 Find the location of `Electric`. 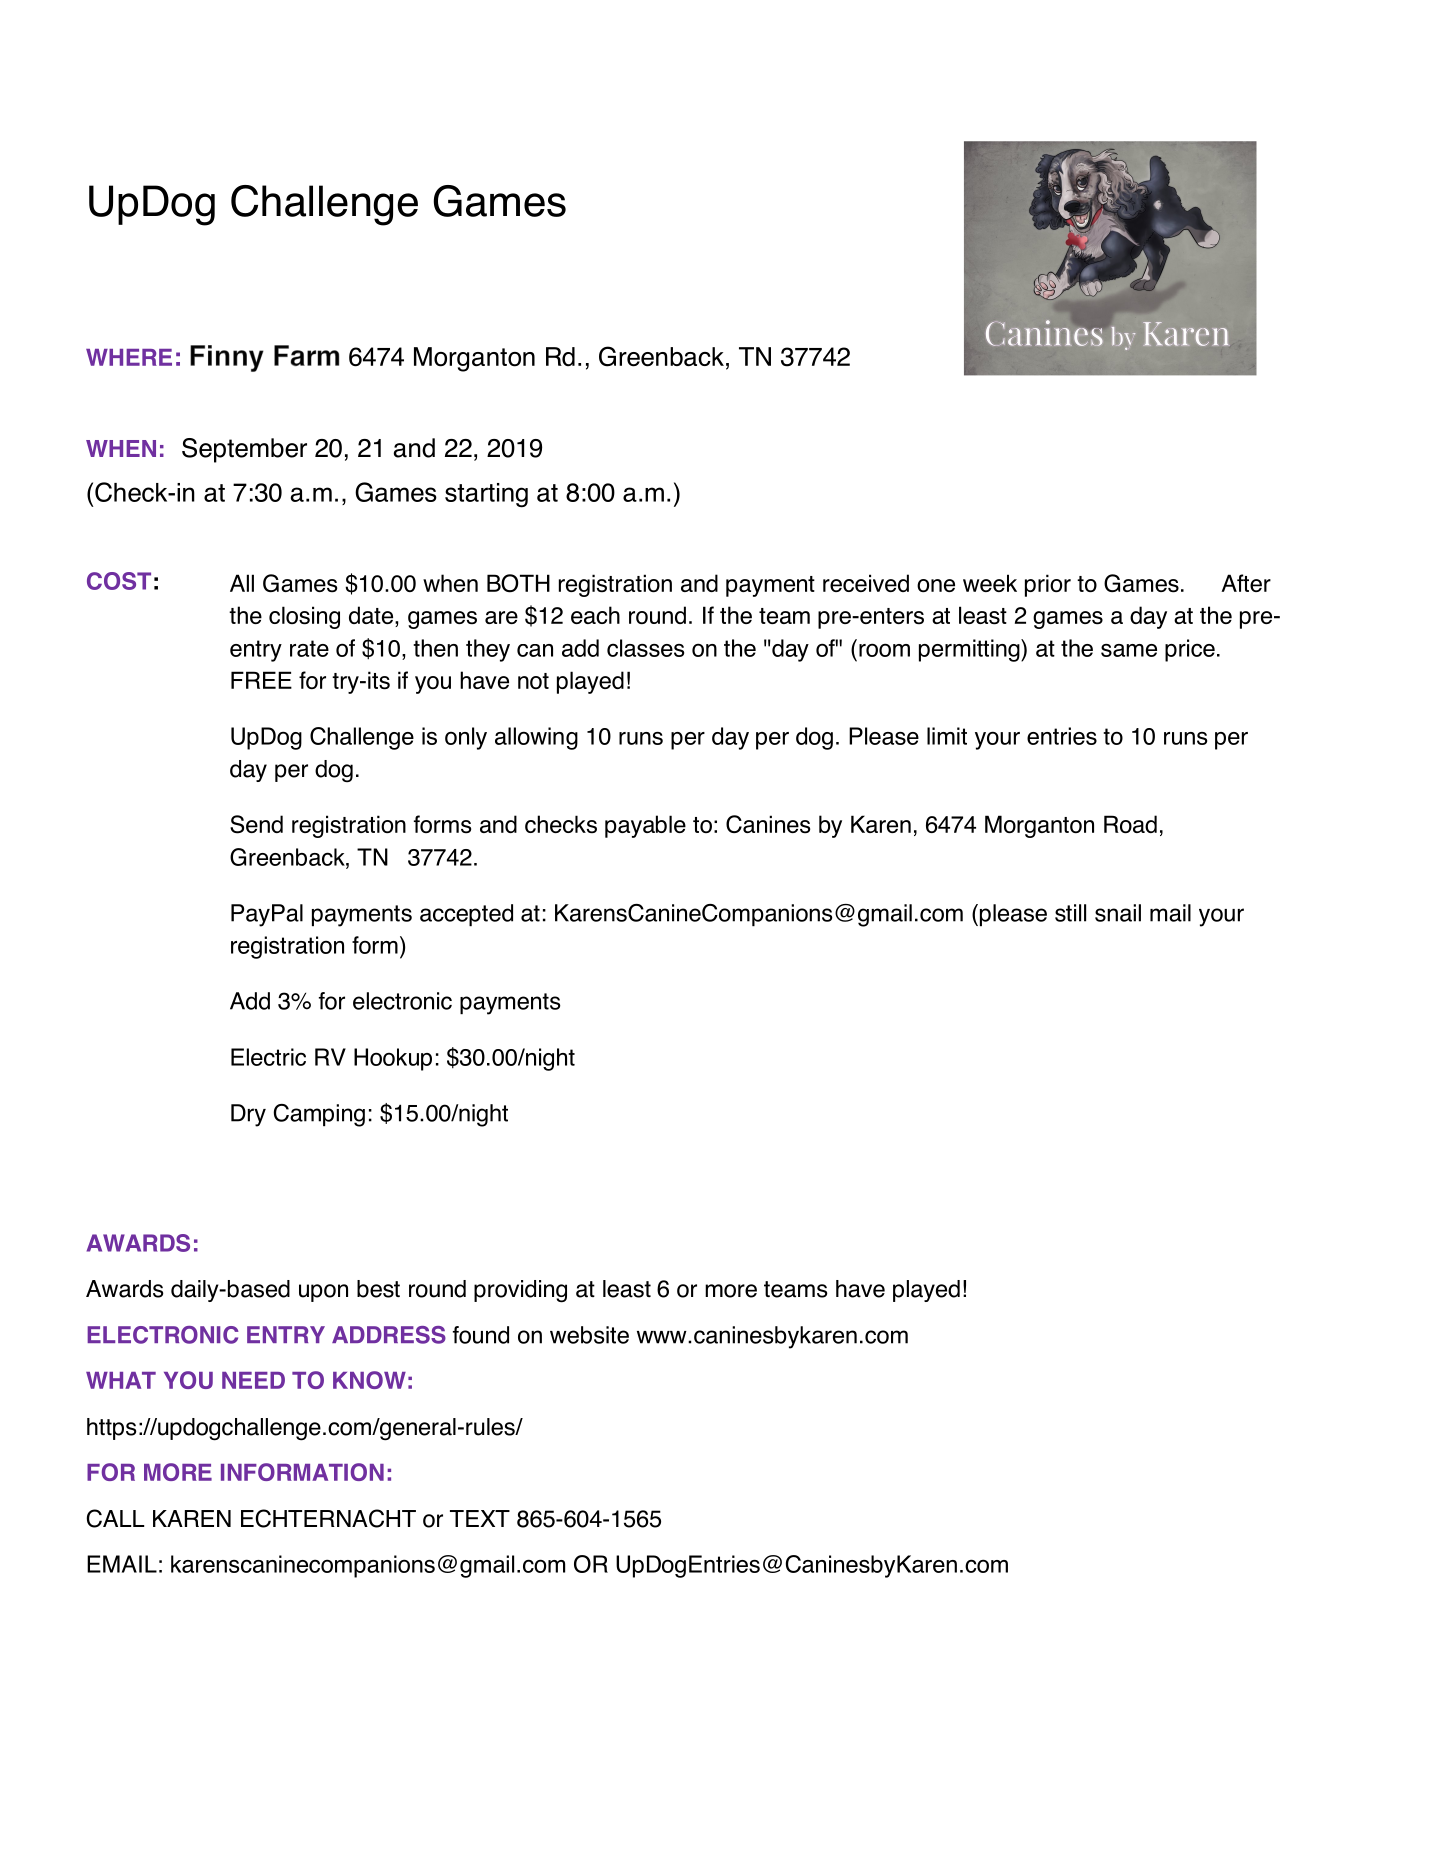

Electric is located at coordinates (268, 1057).
